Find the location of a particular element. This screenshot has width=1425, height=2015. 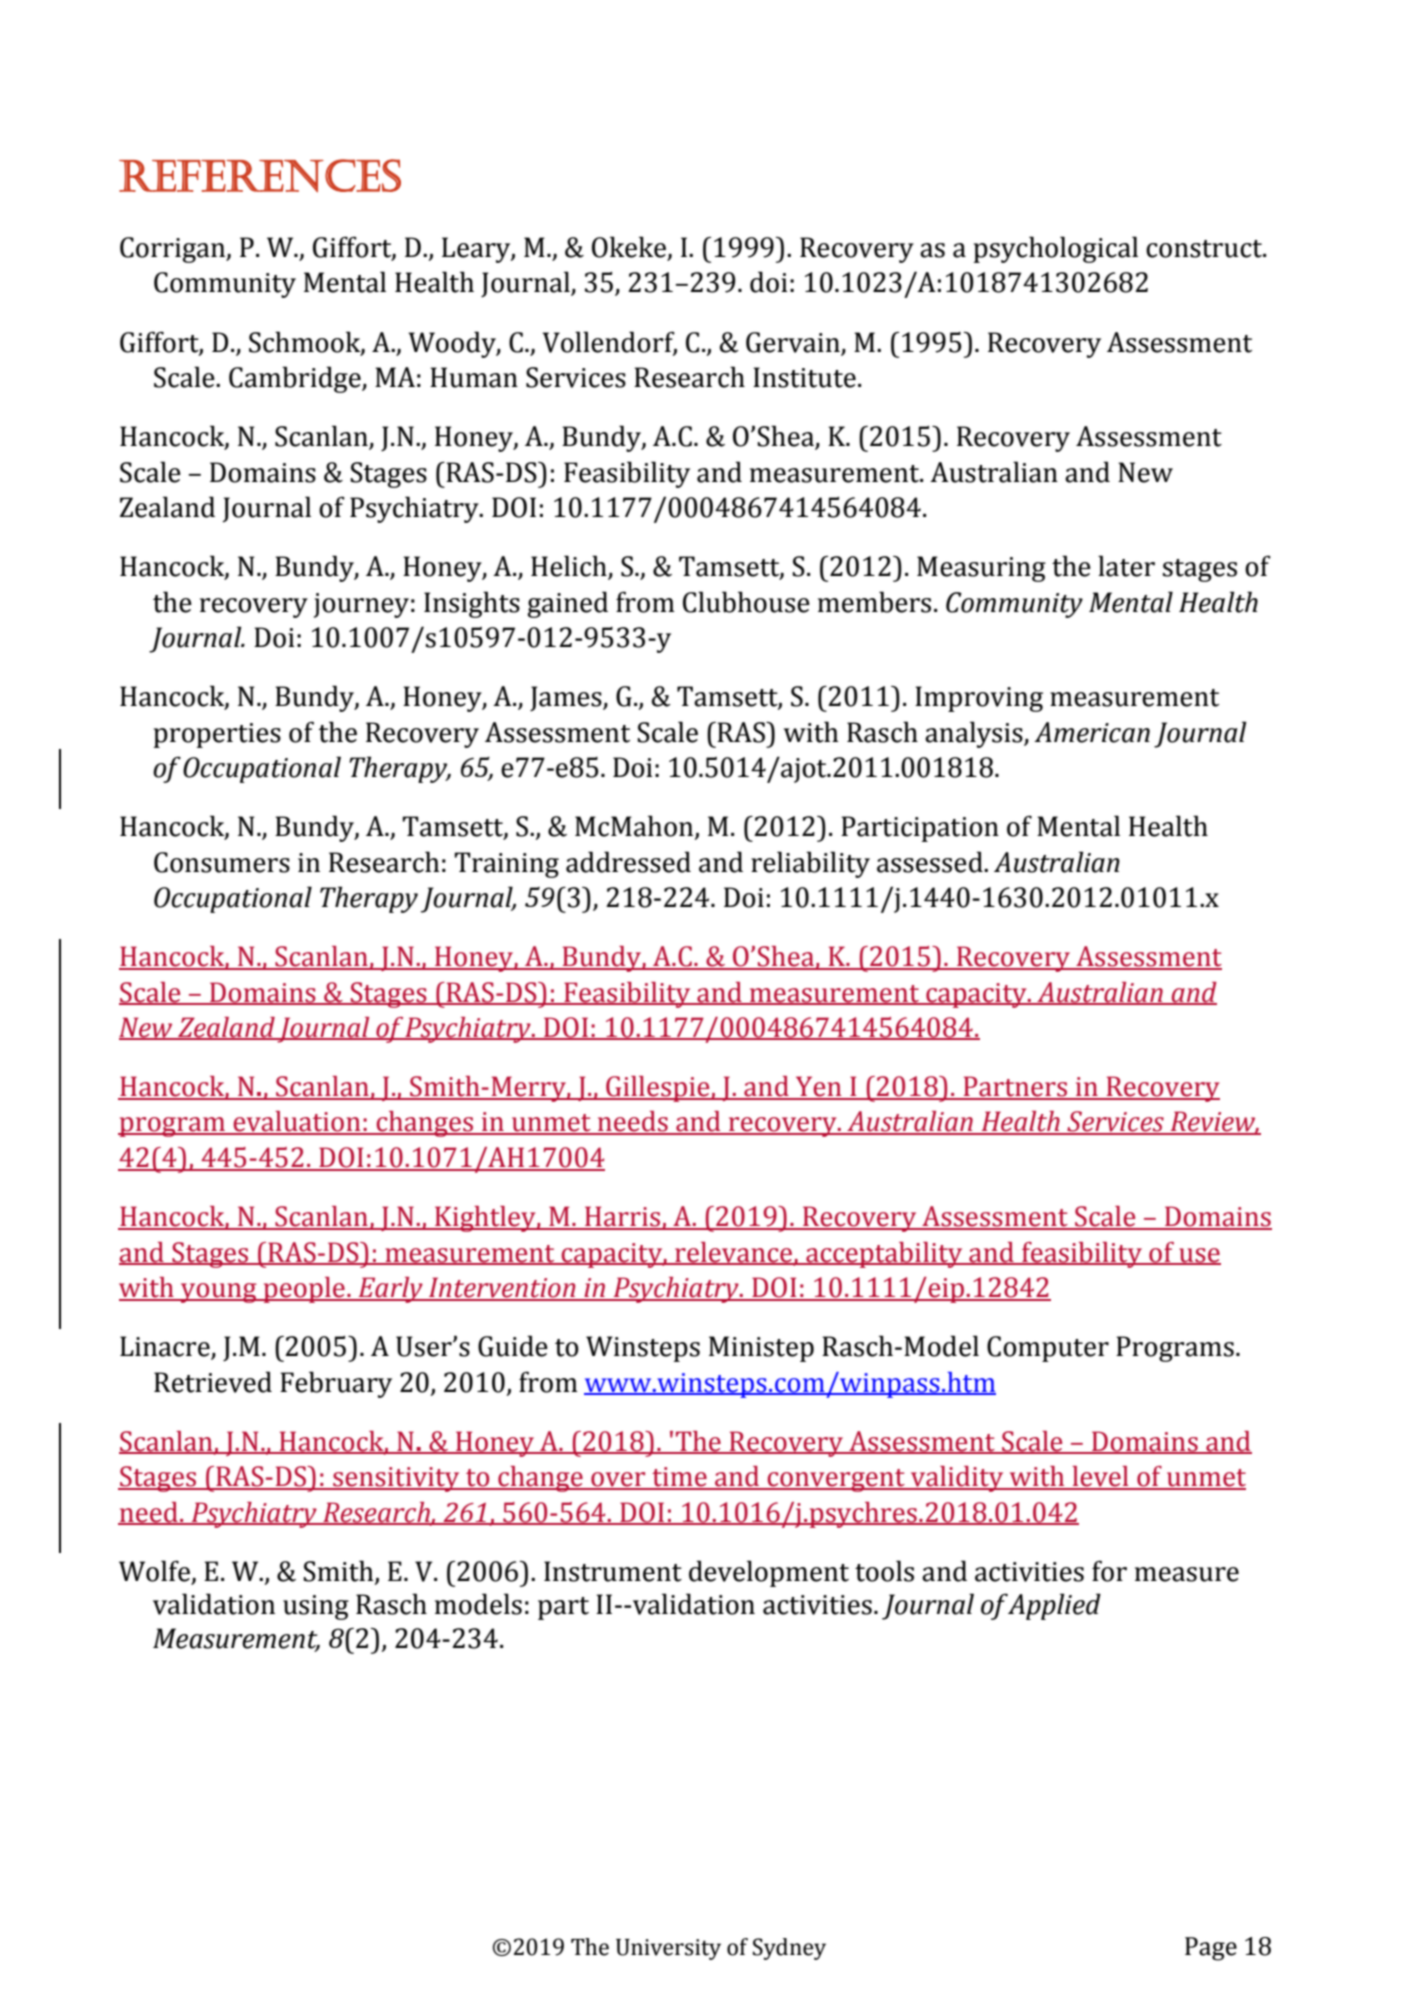

addressed is located at coordinates (628, 862).
